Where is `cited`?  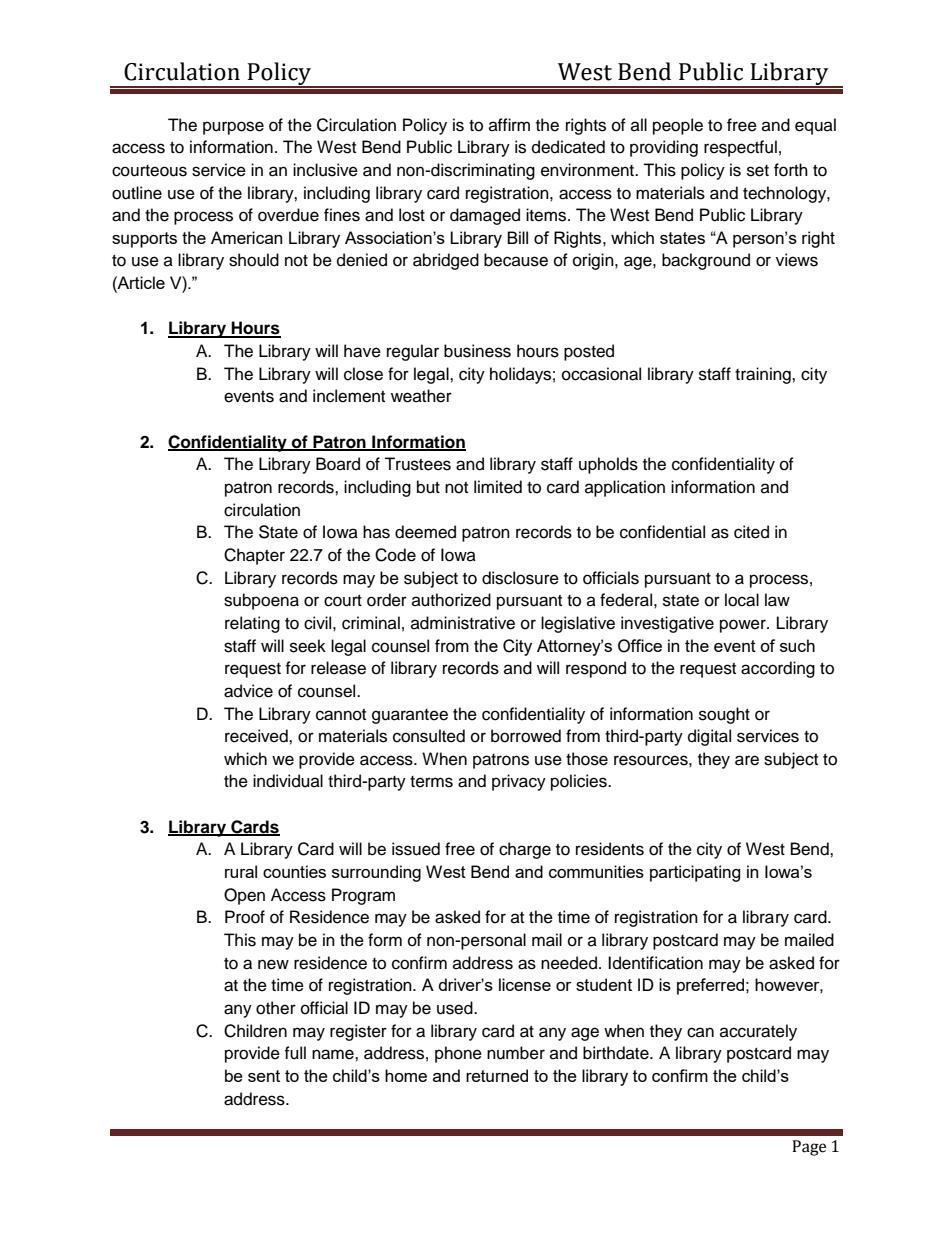 cited is located at coordinates (751, 532).
